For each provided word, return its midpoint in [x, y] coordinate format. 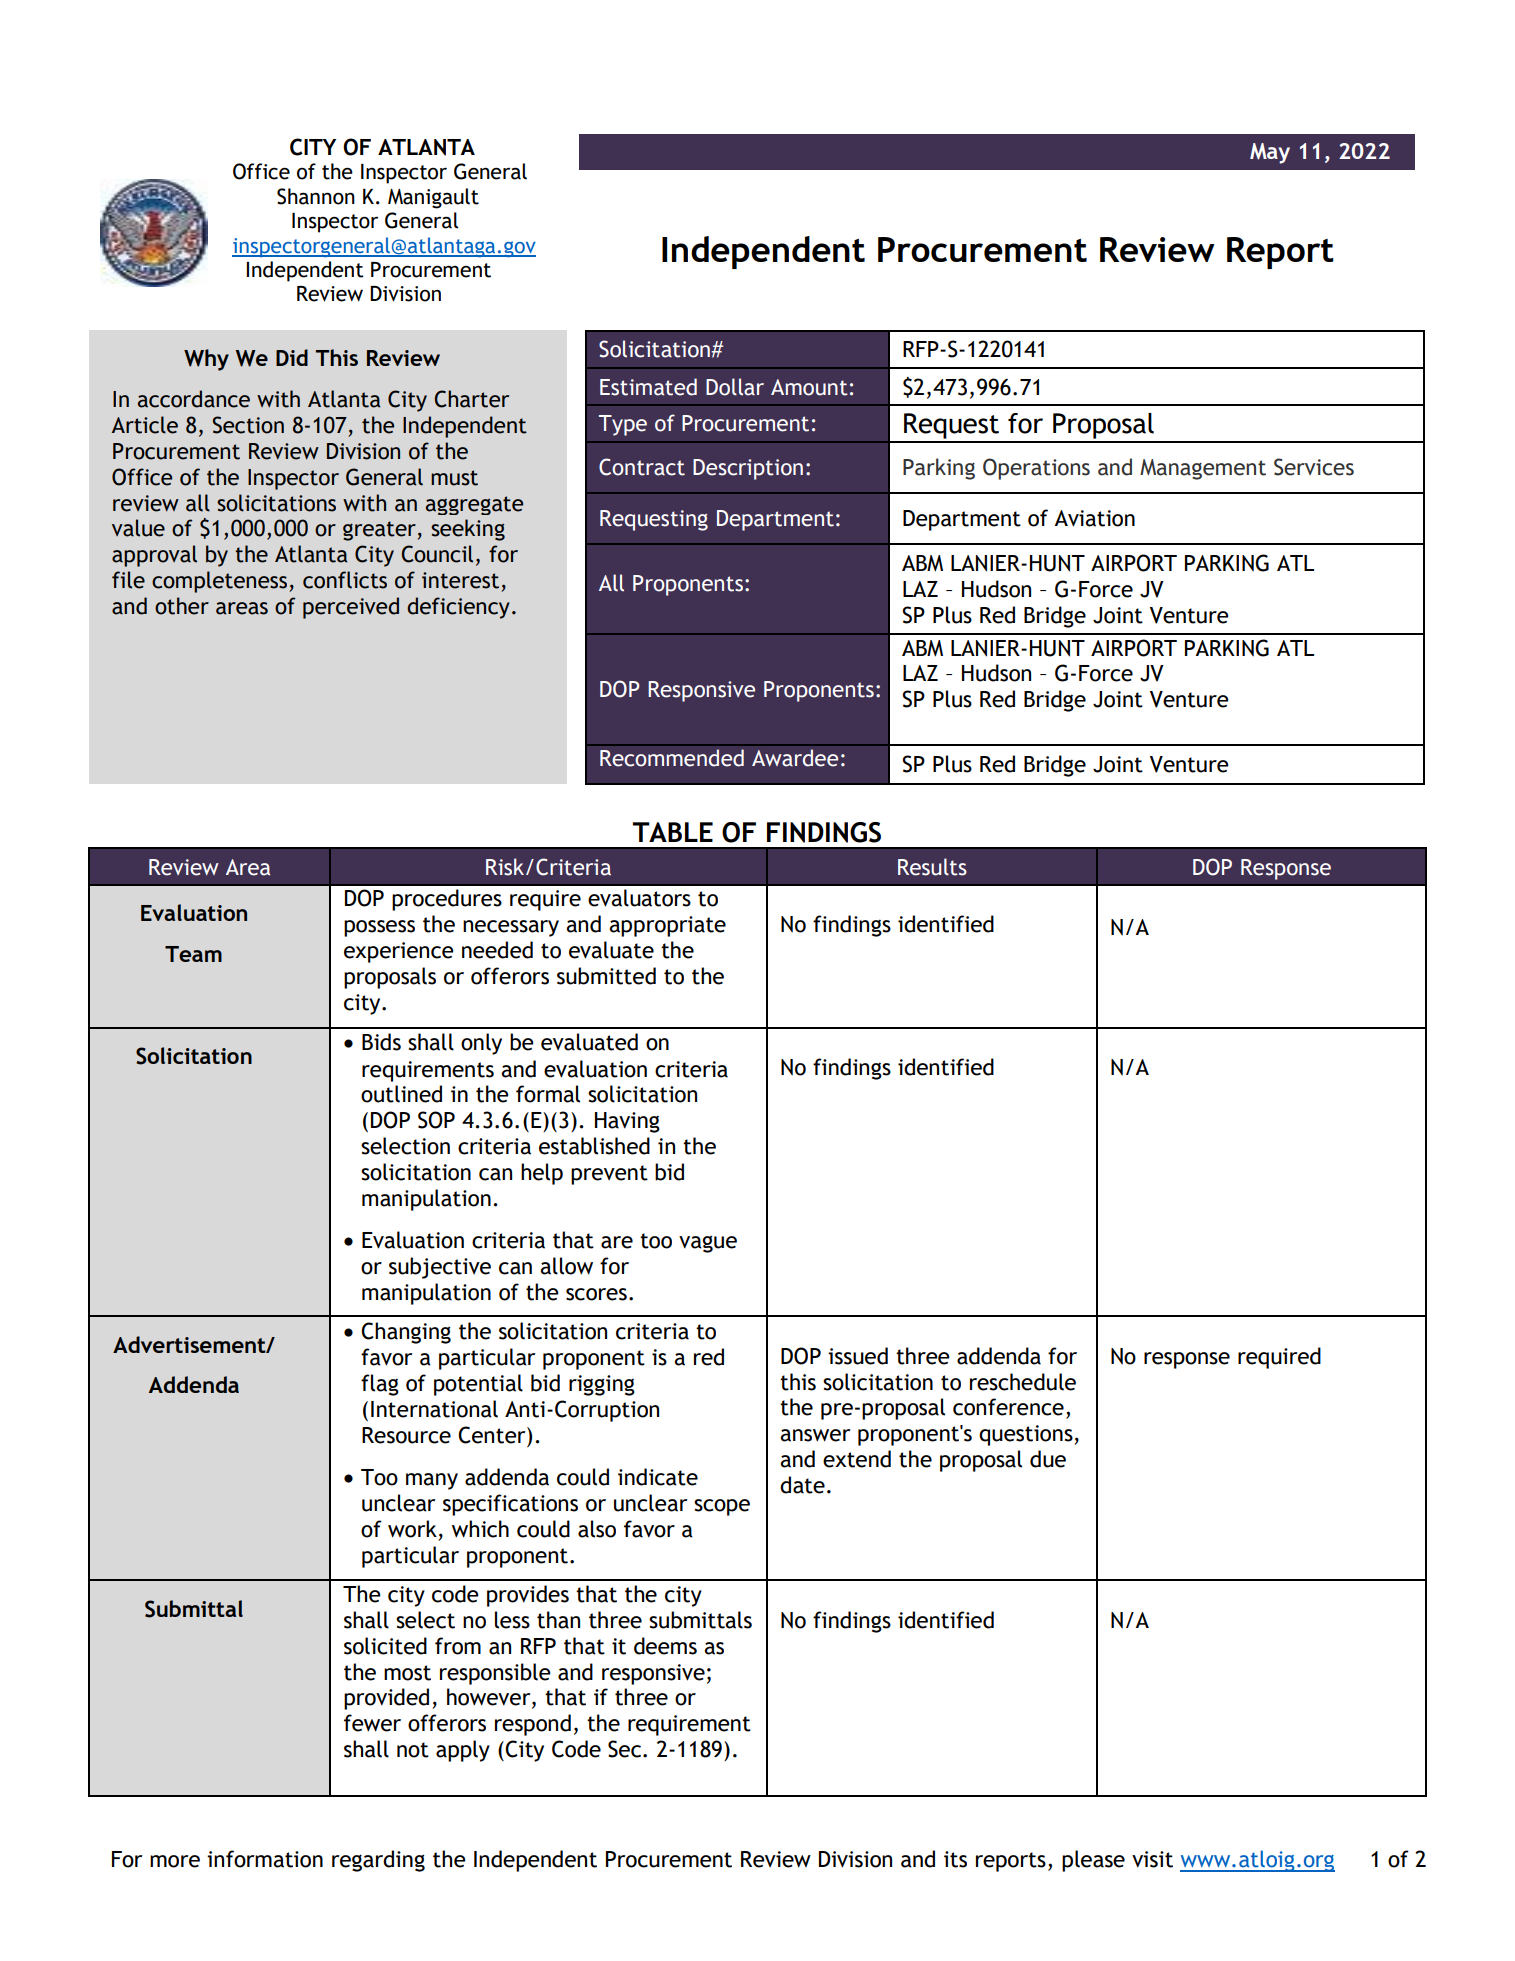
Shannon [316, 196]
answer [815, 1435]
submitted [606, 976]
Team [193, 954]
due [1048, 1459]
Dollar [735, 387]
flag [380, 1385]
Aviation [1094, 518]
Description [748, 469]
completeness [221, 582]
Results [932, 867]
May [1270, 153]
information [265, 1859]
